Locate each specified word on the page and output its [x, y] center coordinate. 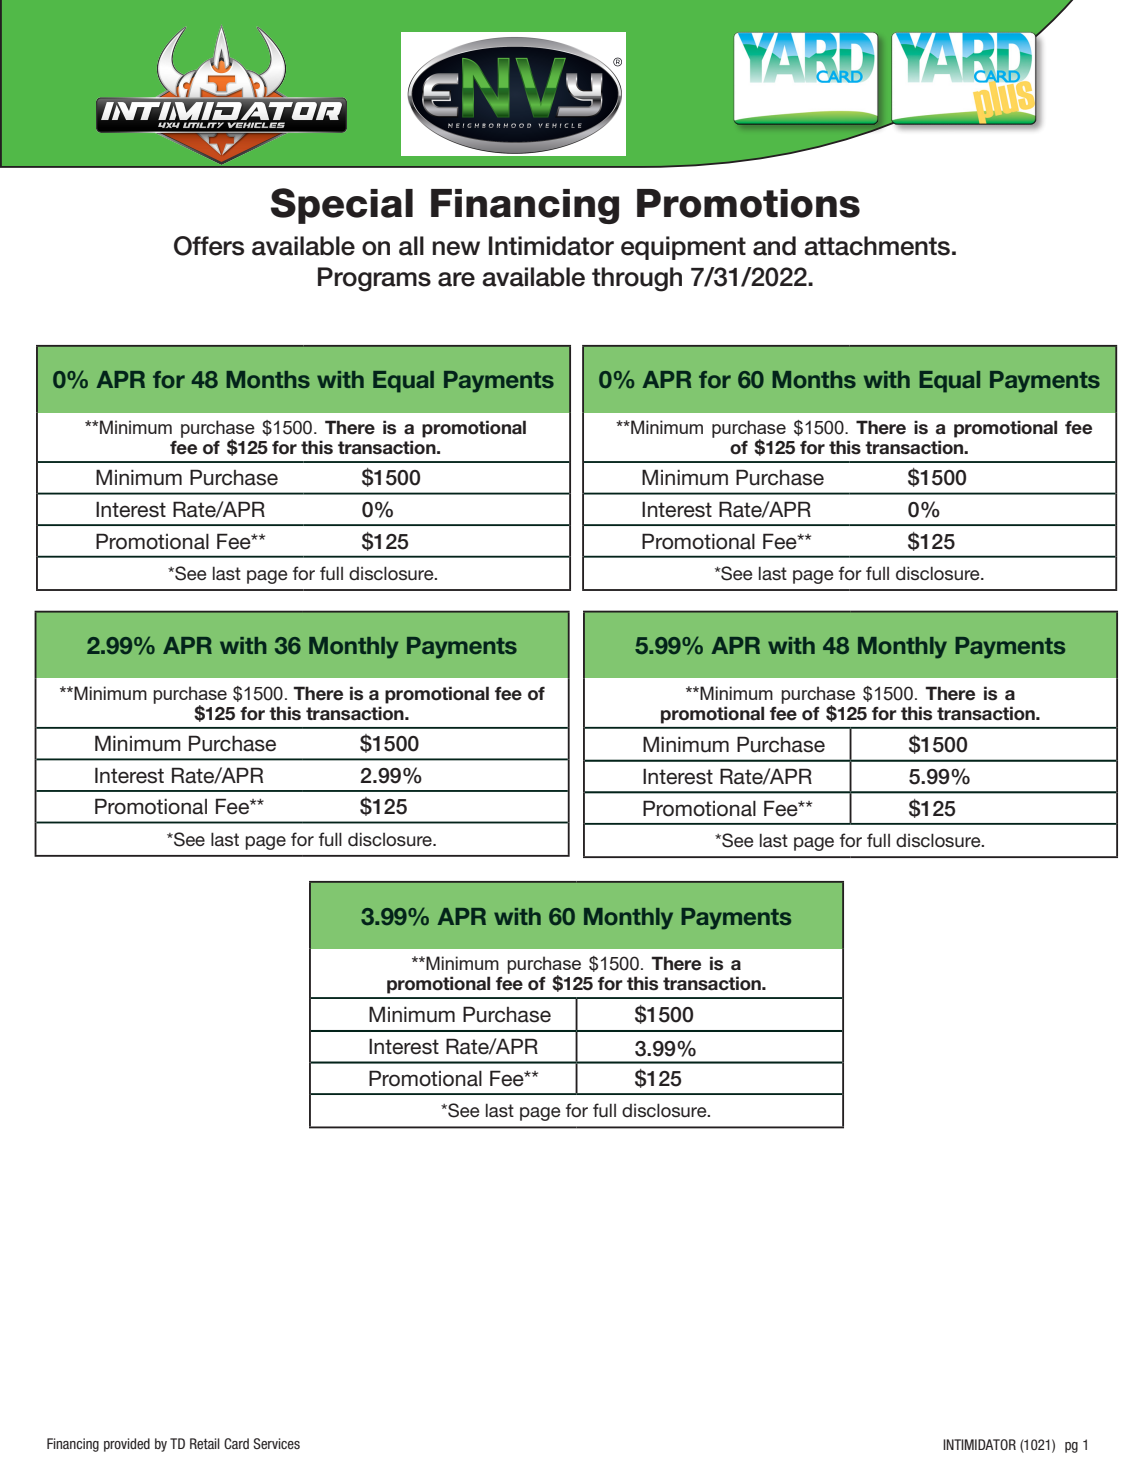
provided [127, 1445]
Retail [205, 1443]
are [456, 279]
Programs [374, 279]
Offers [209, 246]
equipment [683, 248]
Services [276, 1443]
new [456, 248]
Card [236, 1443]
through [637, 279]
